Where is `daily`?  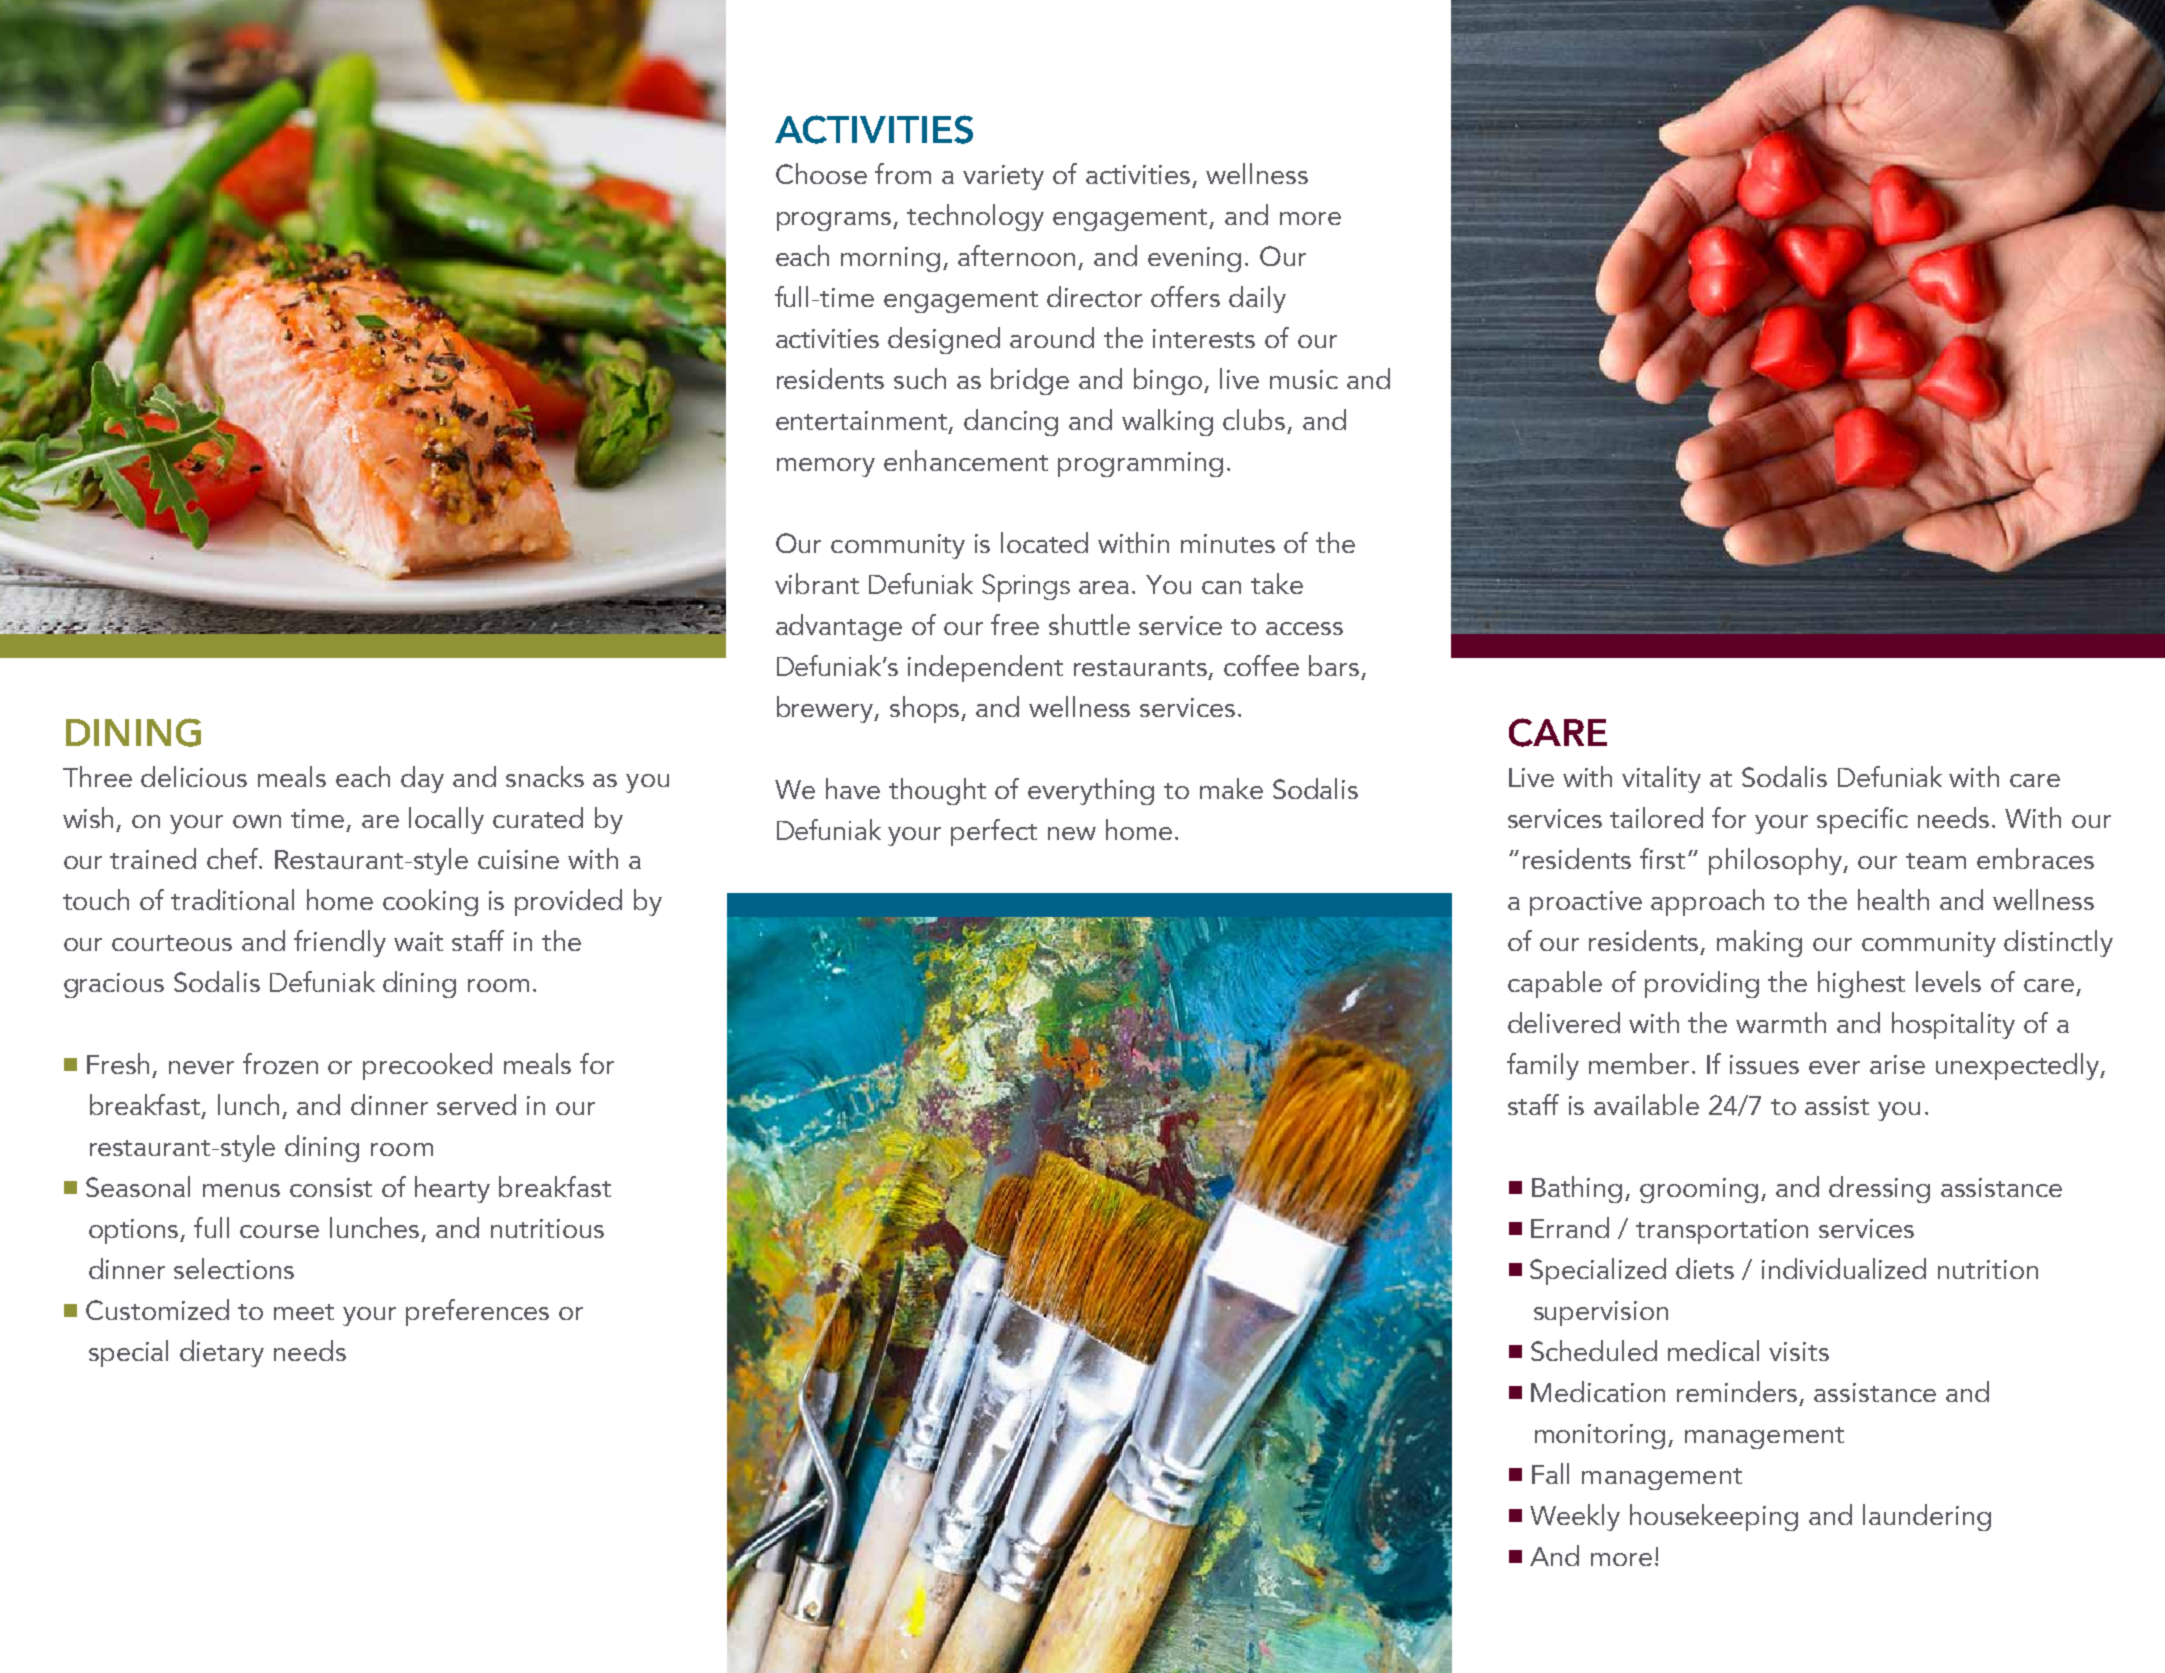
daily is located at coordinates (1257, 299).
